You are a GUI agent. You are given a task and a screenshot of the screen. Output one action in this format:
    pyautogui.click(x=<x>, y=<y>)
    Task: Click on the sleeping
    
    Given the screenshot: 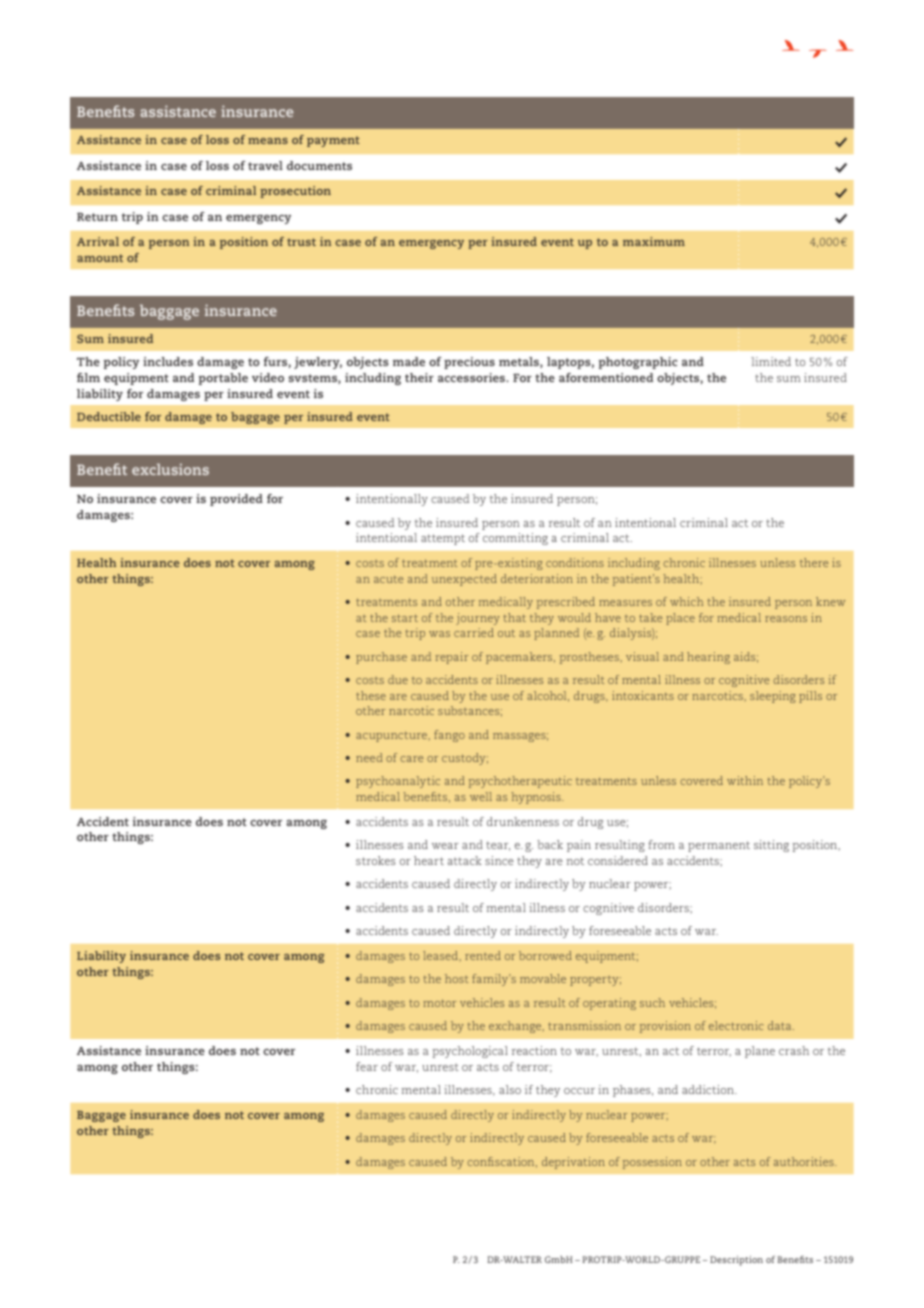 What is the action you would take?
    pyautogui.click(x=773, y=697)
